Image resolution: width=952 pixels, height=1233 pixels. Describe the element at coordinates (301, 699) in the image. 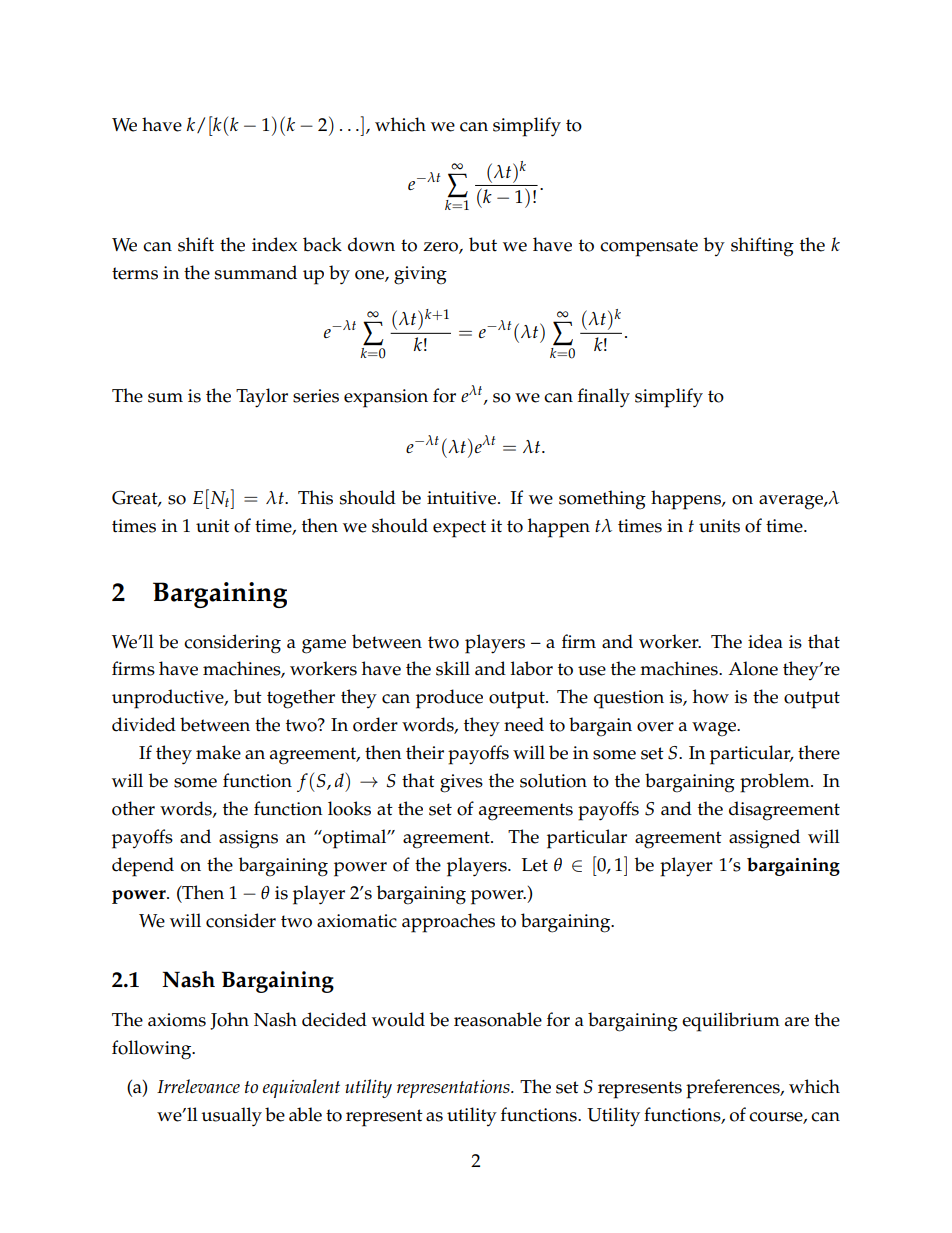

I see `together` at that location.
